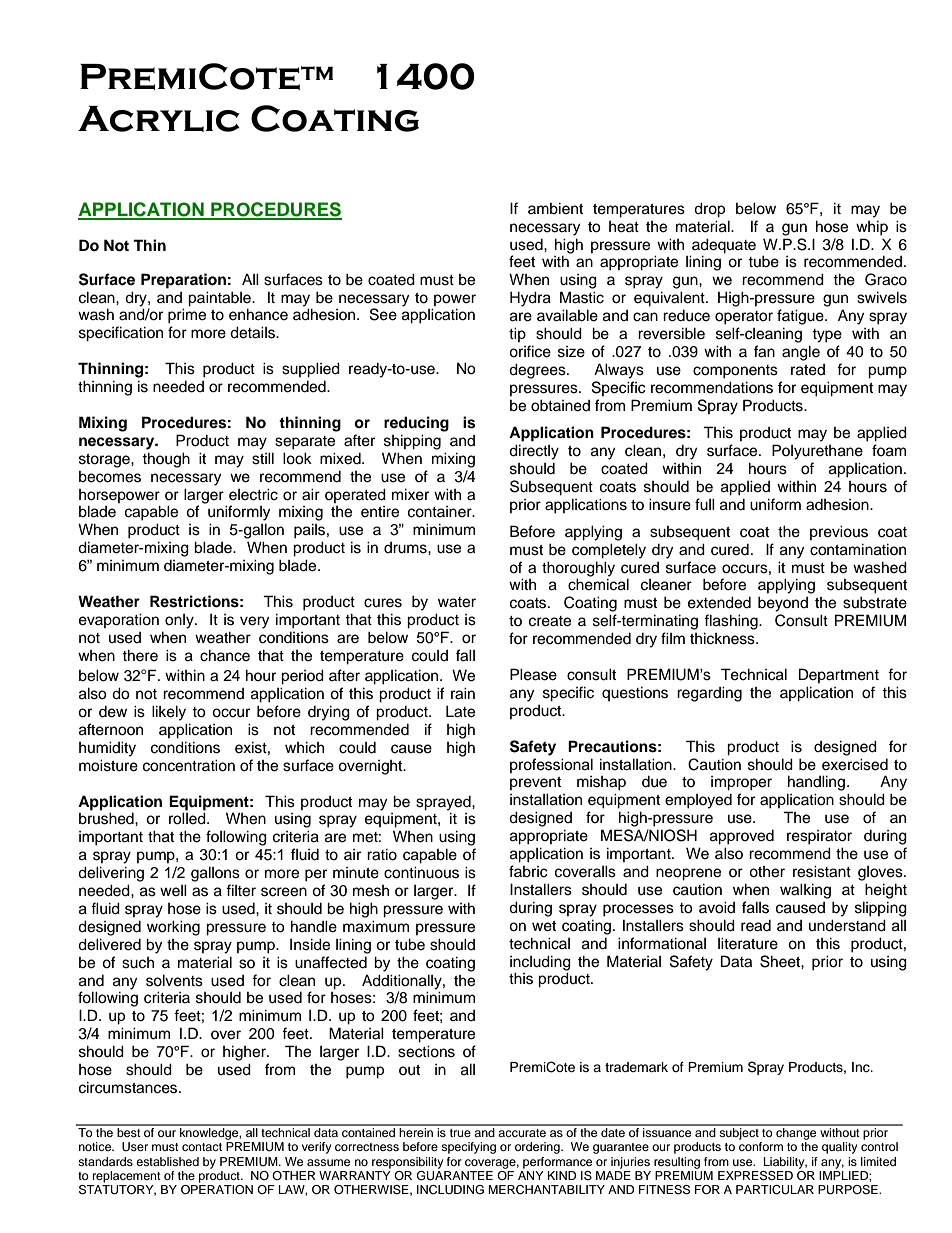  Describe the element at coordinates (555, 208) in the page. I see `ambient` at that location.
